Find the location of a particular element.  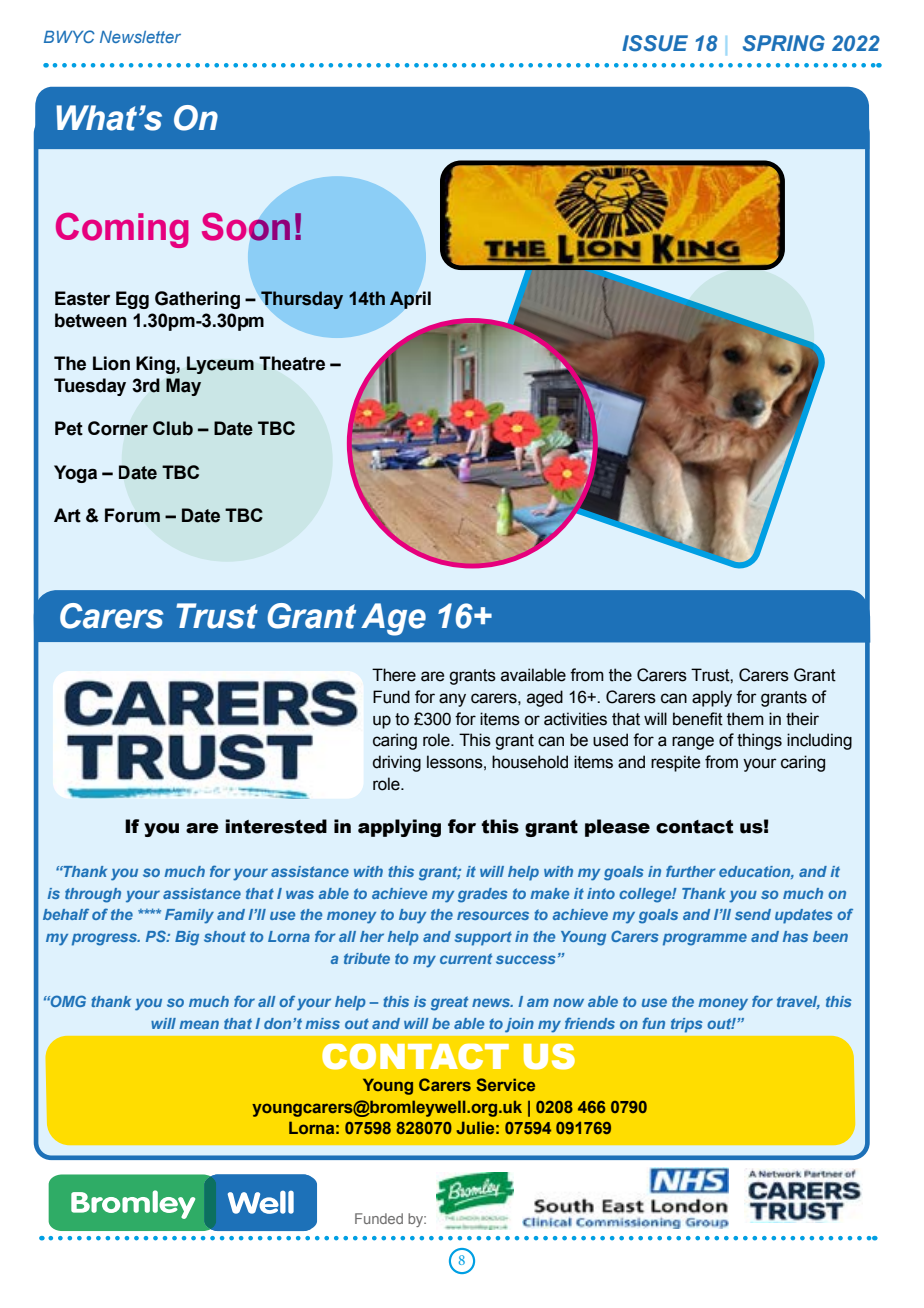

Thursday is located at coordinates (302, 300).
